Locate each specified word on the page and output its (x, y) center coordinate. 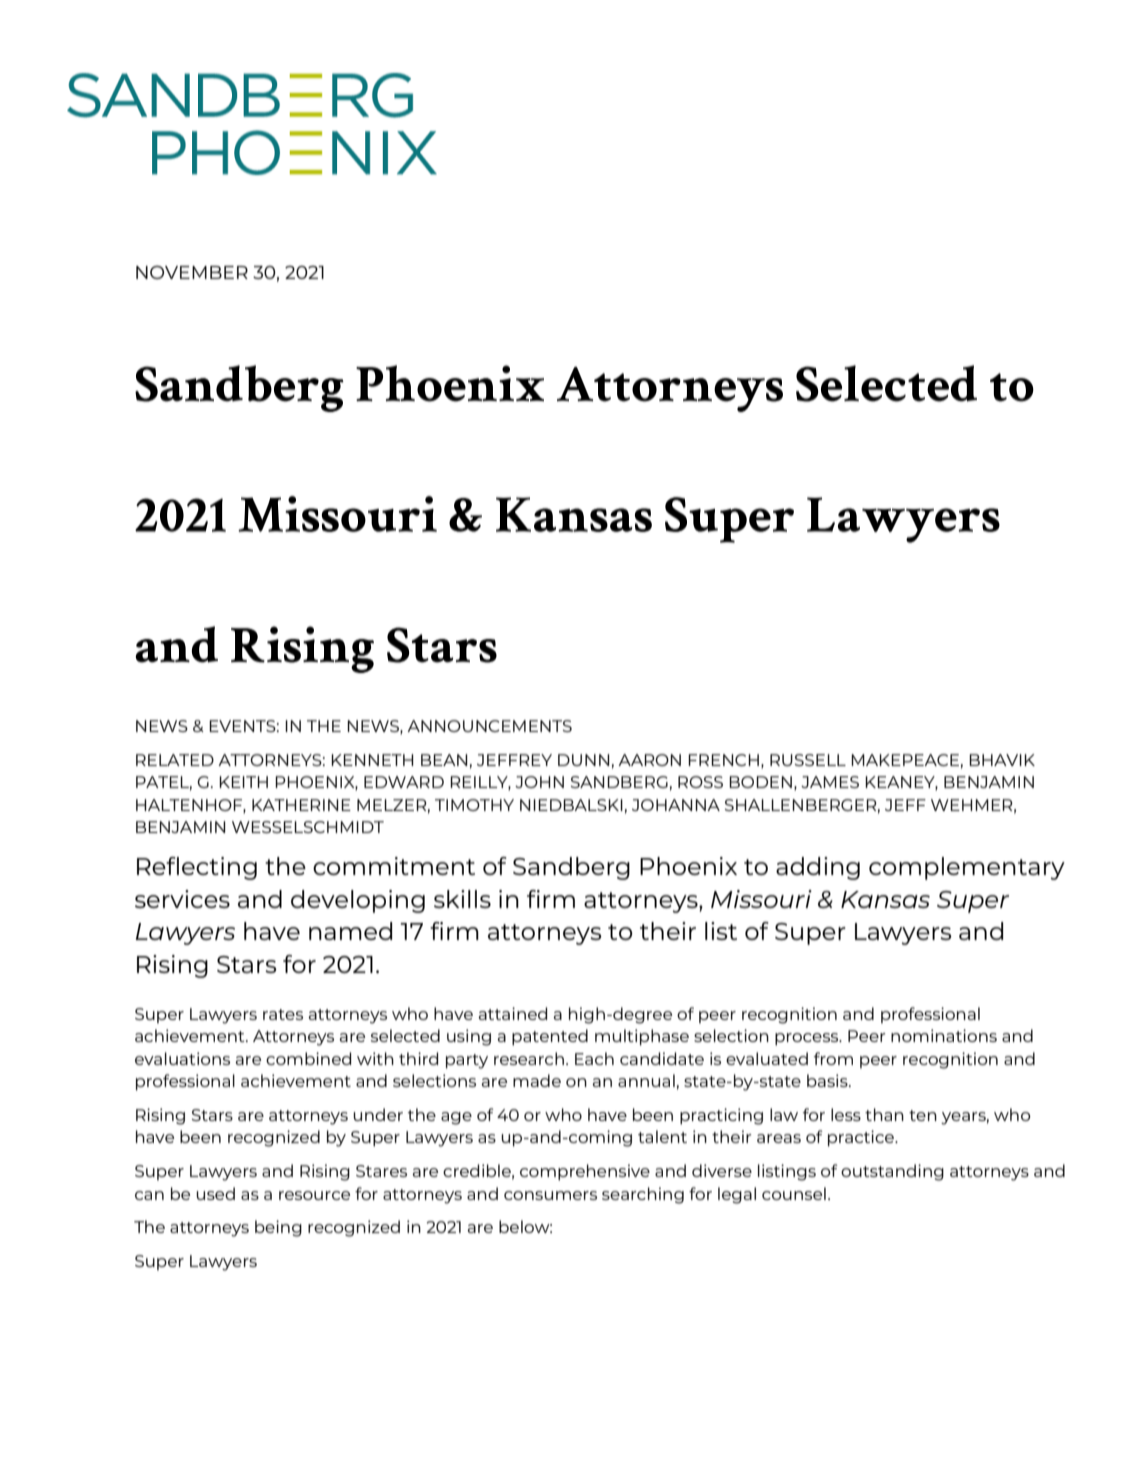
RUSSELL (808, 760)
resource (314, 1195)
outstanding (892, 1172)
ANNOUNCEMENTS (489, 726)
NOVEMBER (192, 272)
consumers (550, 1195)
